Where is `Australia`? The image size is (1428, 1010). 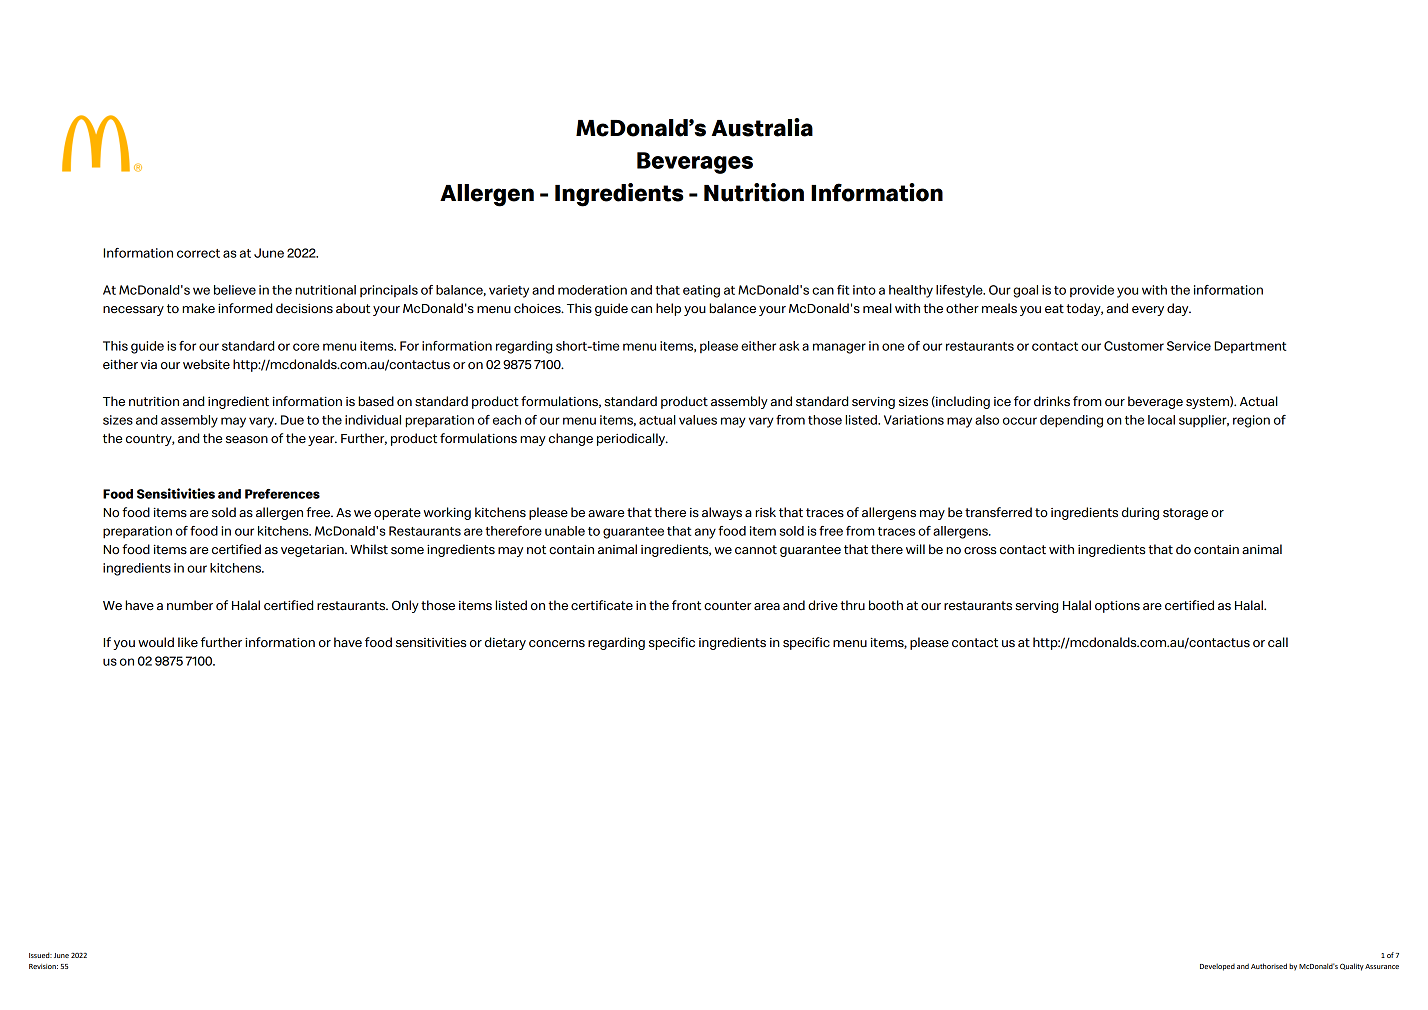 Australia is located at coordinates (762, 127).
